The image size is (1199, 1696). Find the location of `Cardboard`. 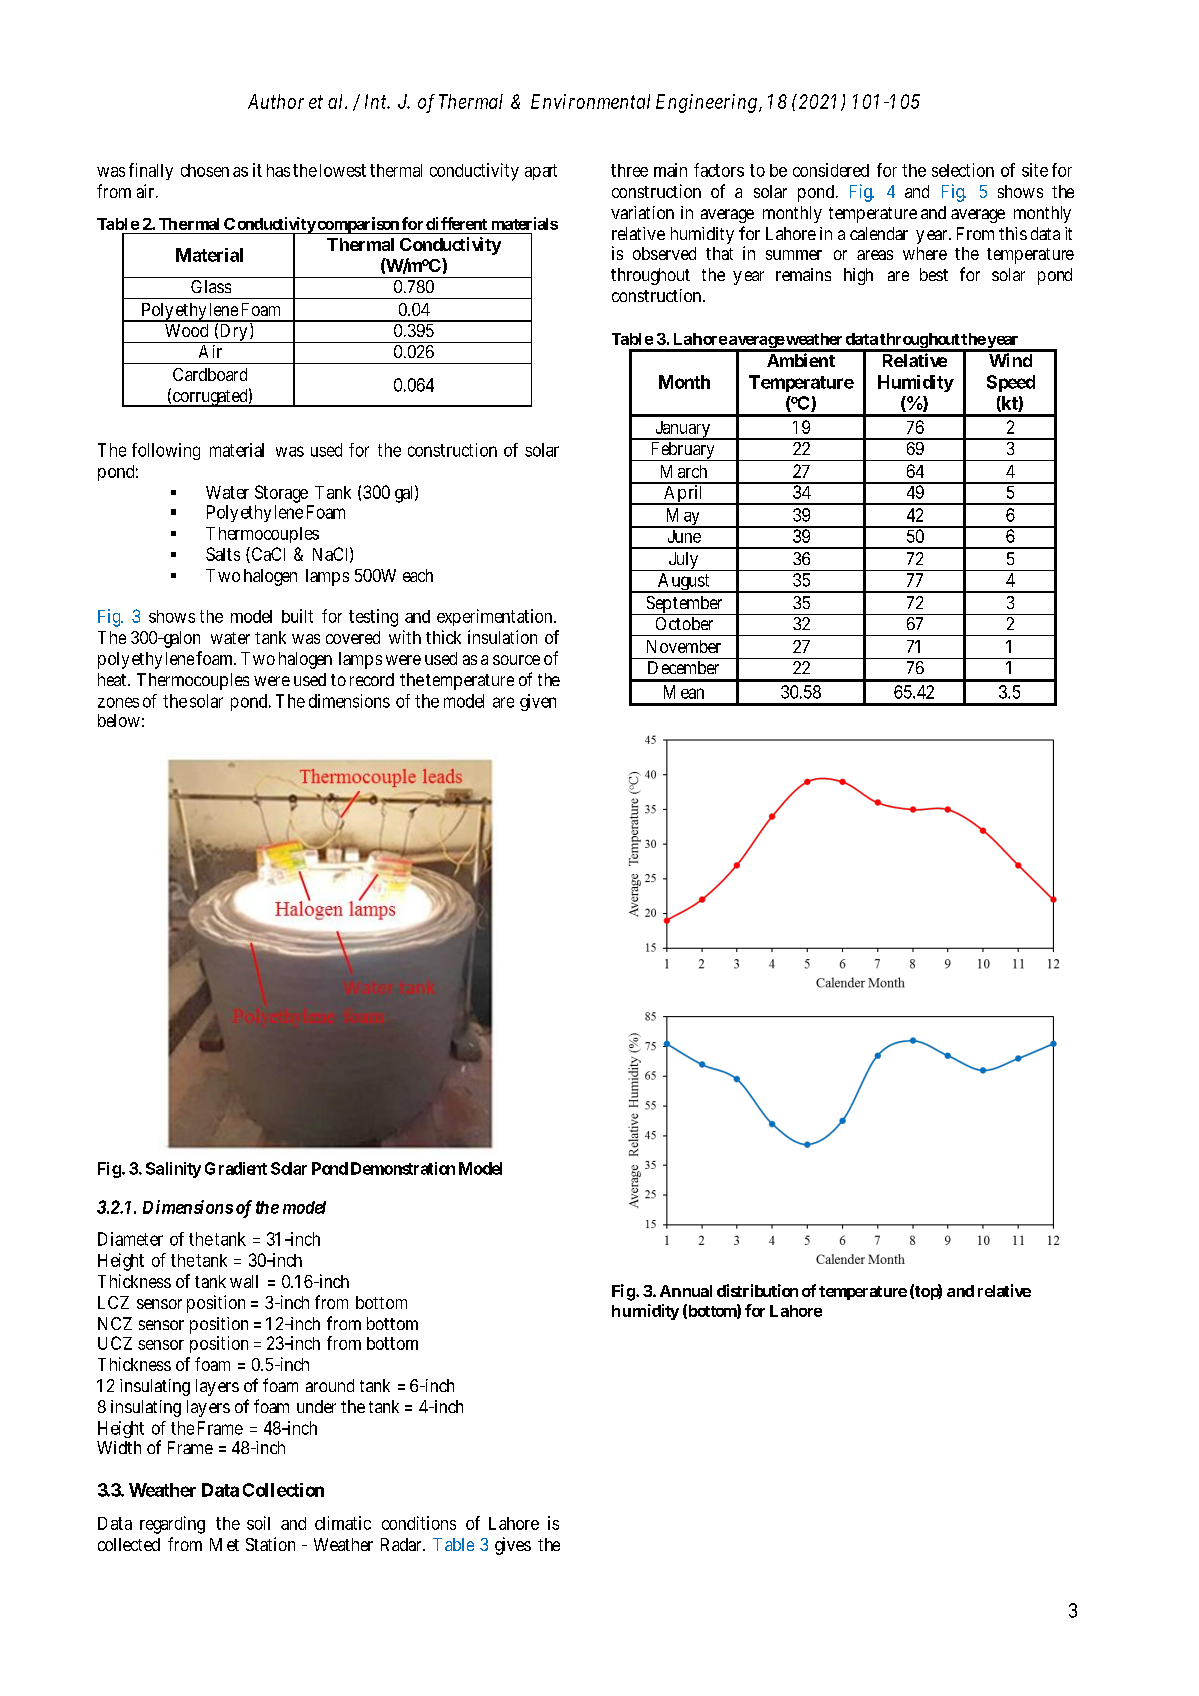

Cardboard is located at coordinates (210, 374).
